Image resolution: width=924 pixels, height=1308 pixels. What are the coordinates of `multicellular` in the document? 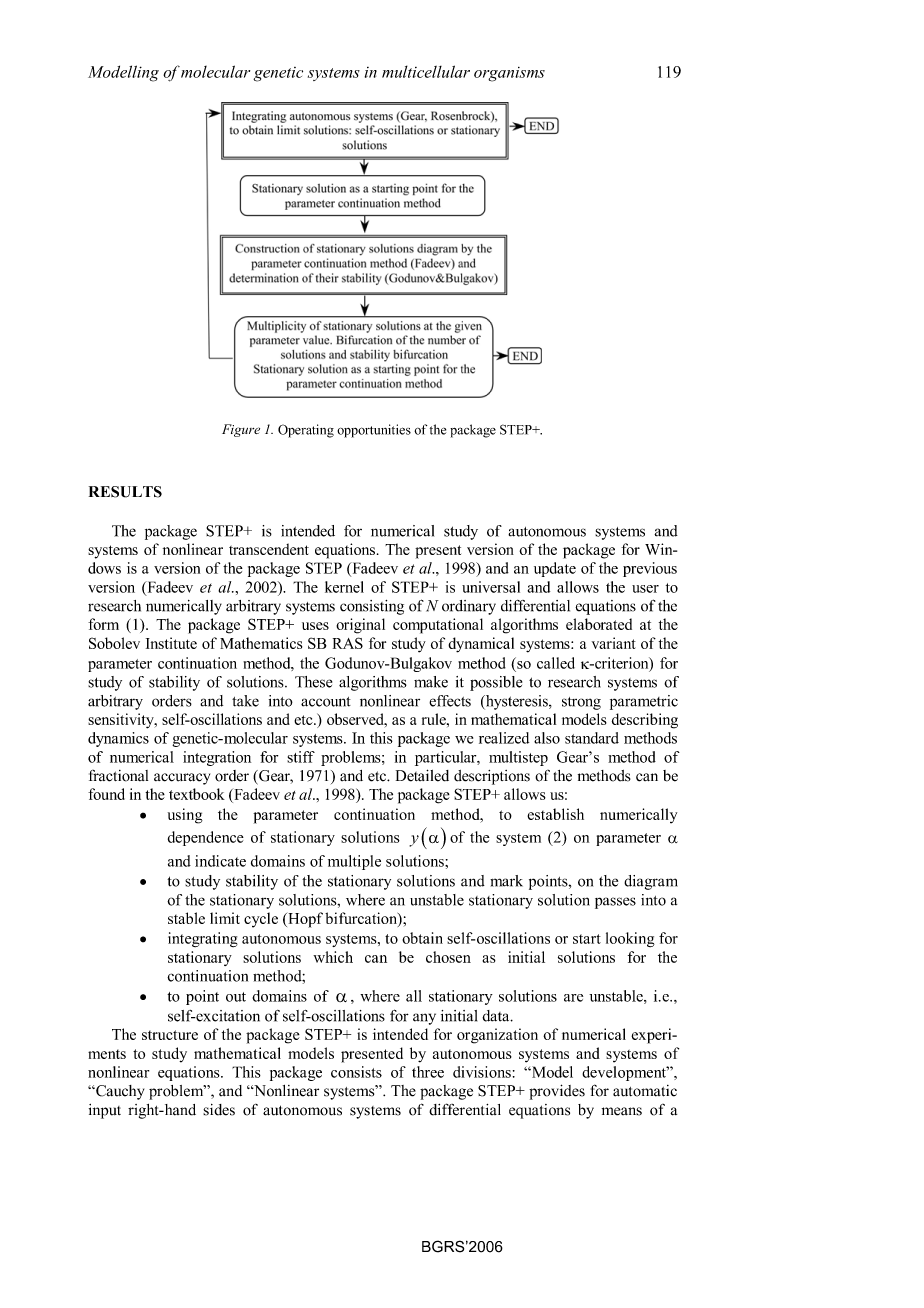 It's located at (426, 71).
